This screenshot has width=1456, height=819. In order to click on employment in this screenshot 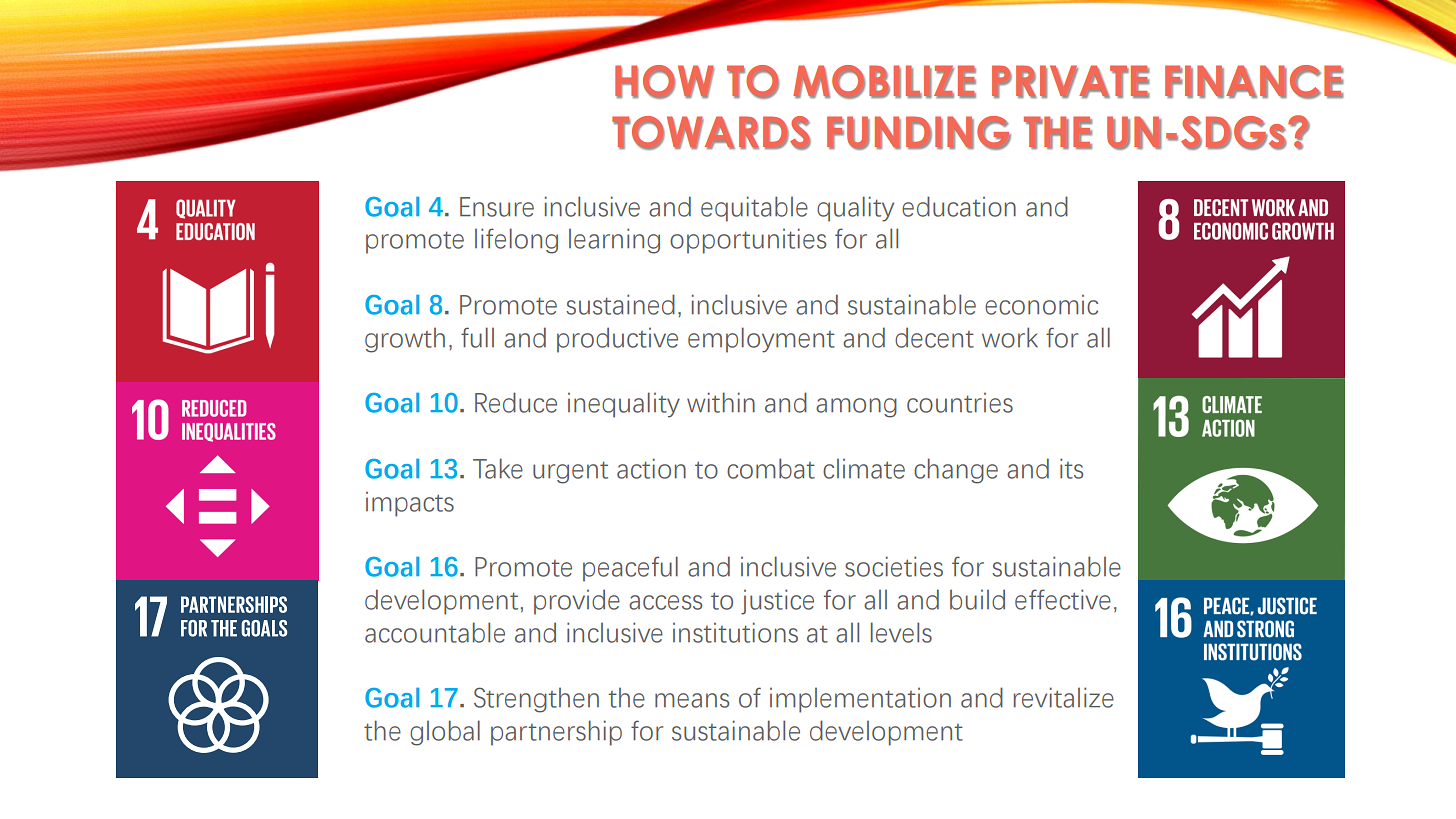, I will do `click(761, 340)`.
